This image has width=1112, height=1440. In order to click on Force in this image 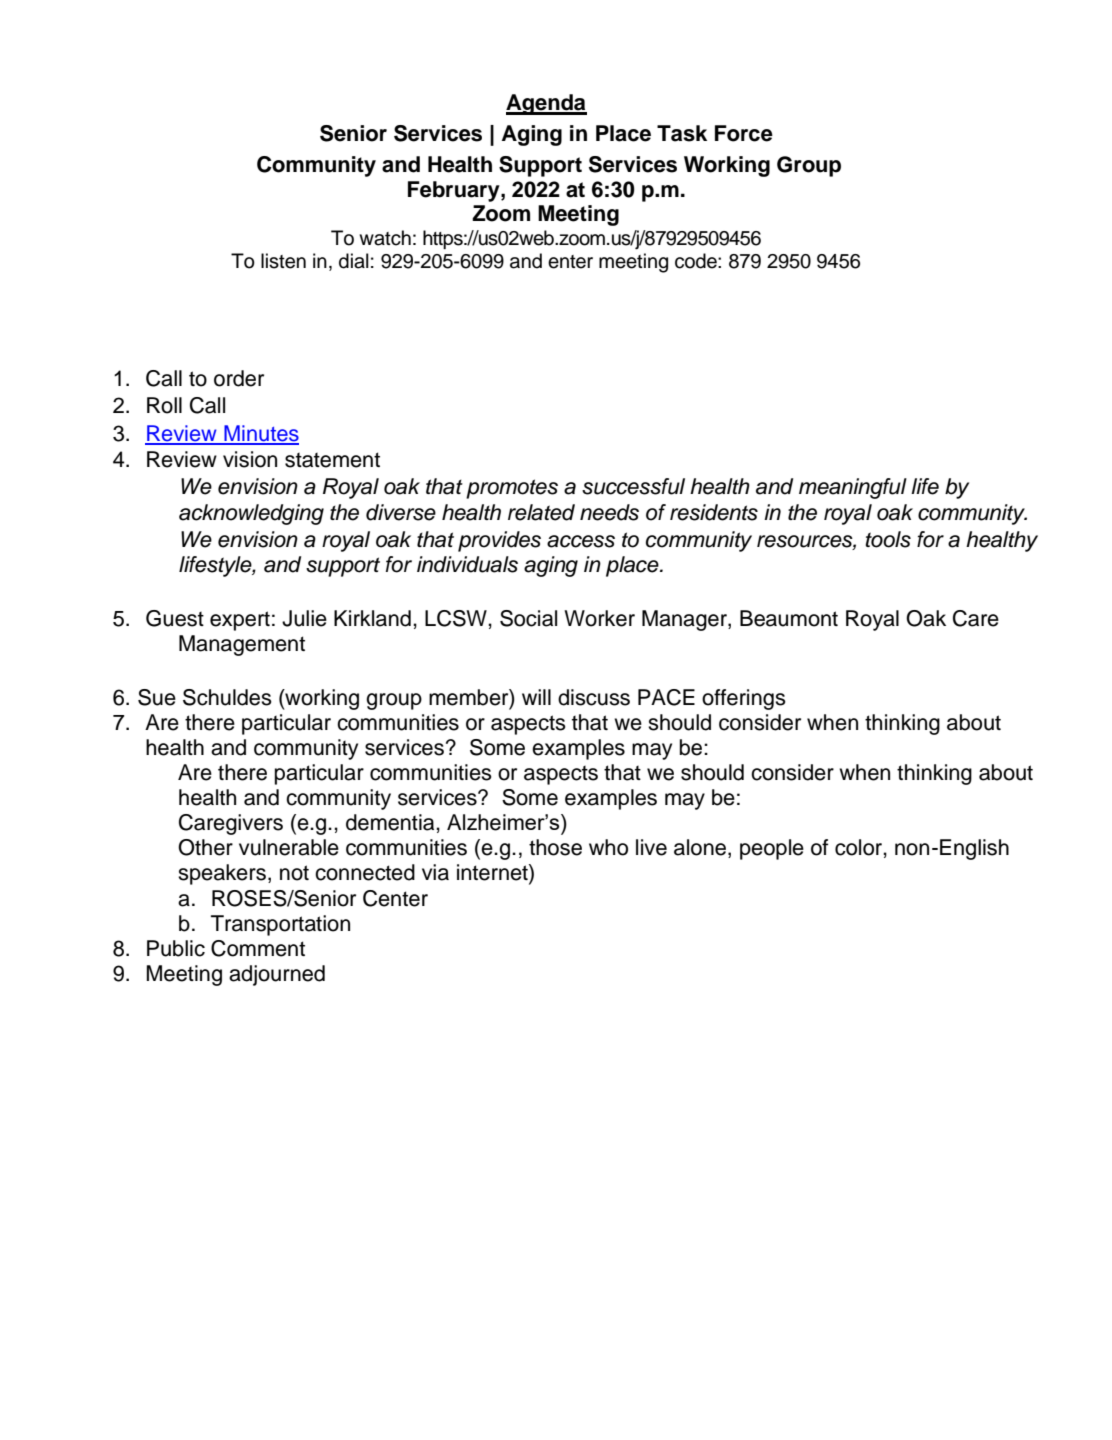, I will do `click(744, 133)`.
